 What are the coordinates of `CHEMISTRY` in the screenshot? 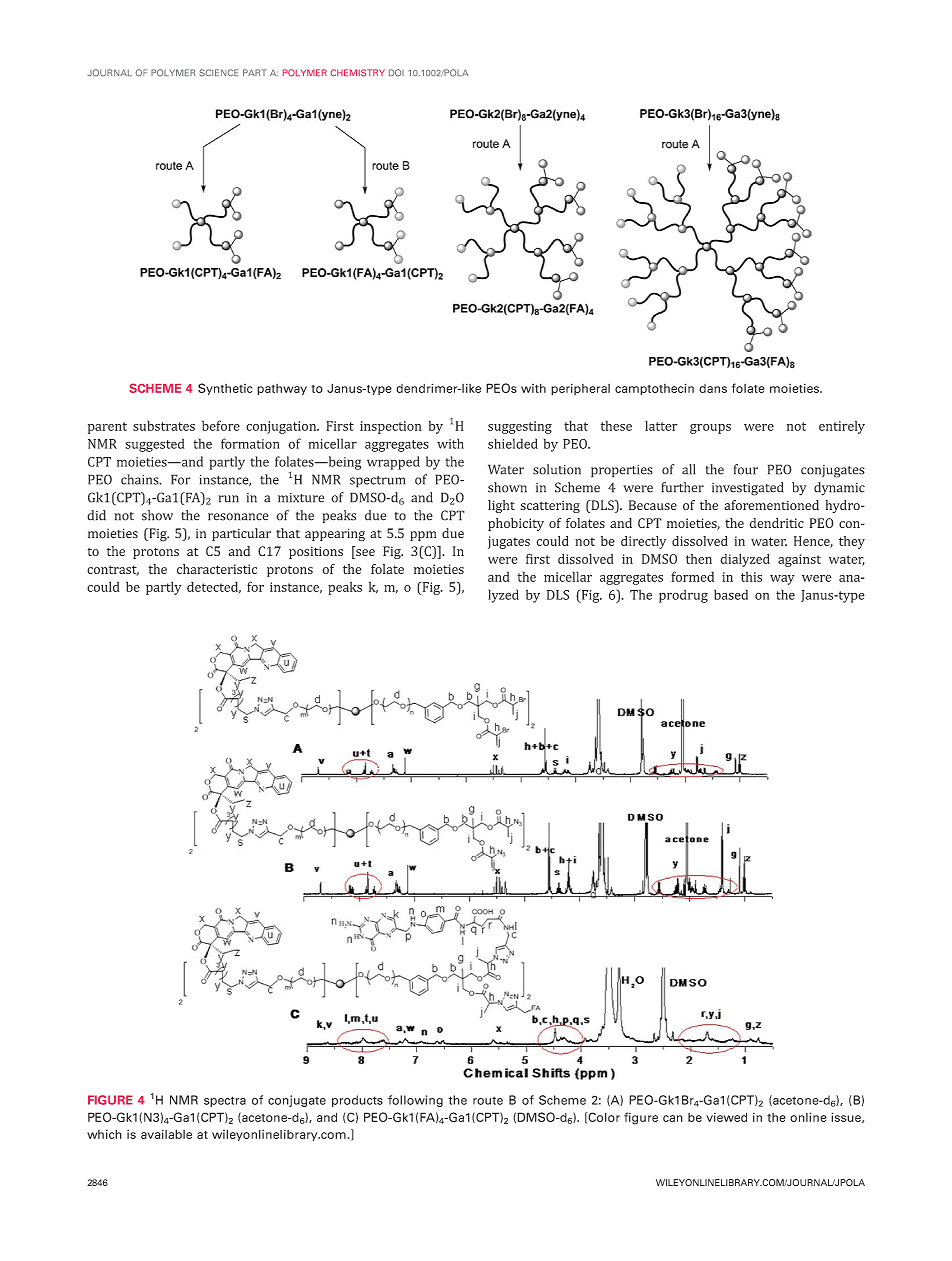 It's located at (358, 73).
